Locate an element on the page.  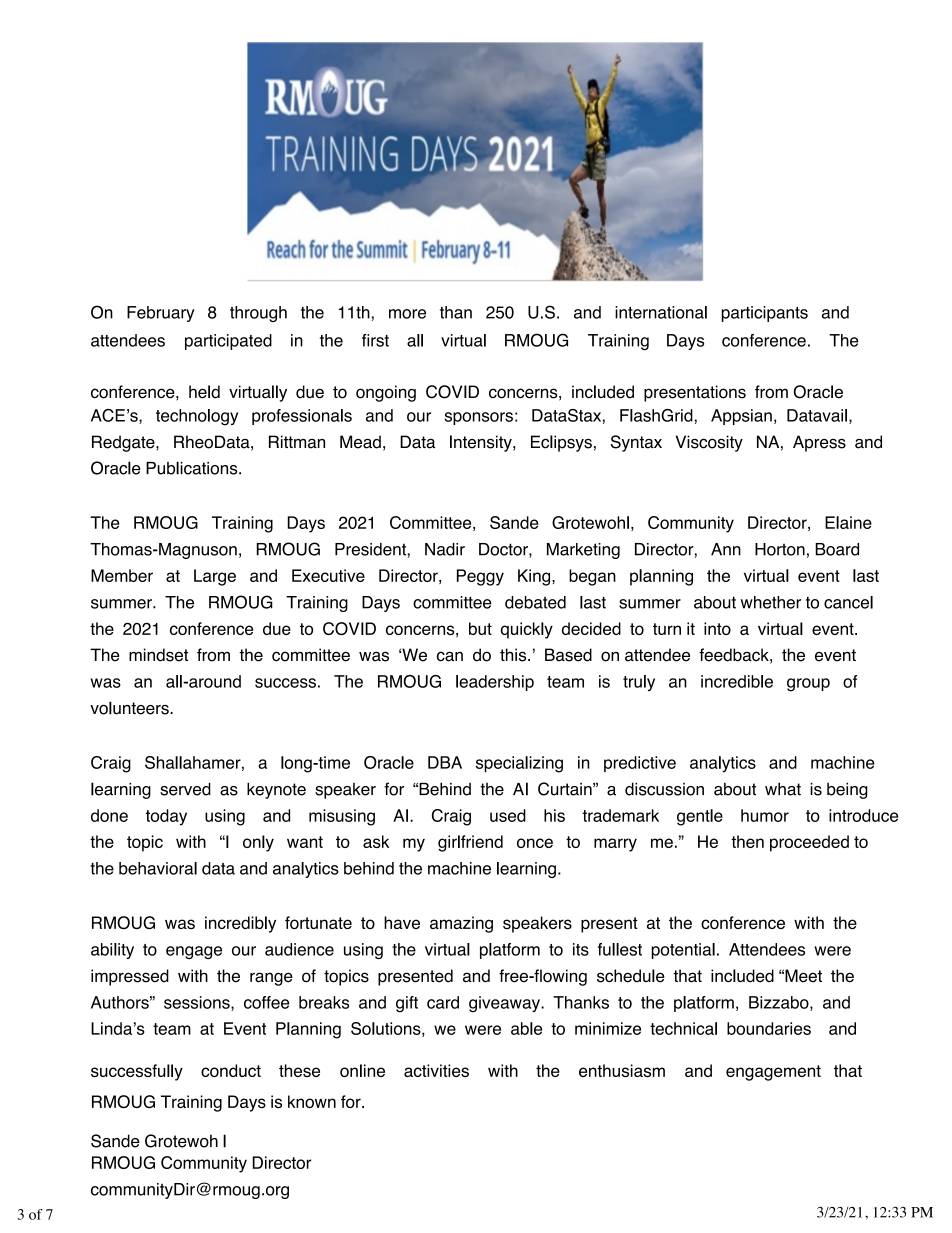
participated is located at coordinates (228, 342).
